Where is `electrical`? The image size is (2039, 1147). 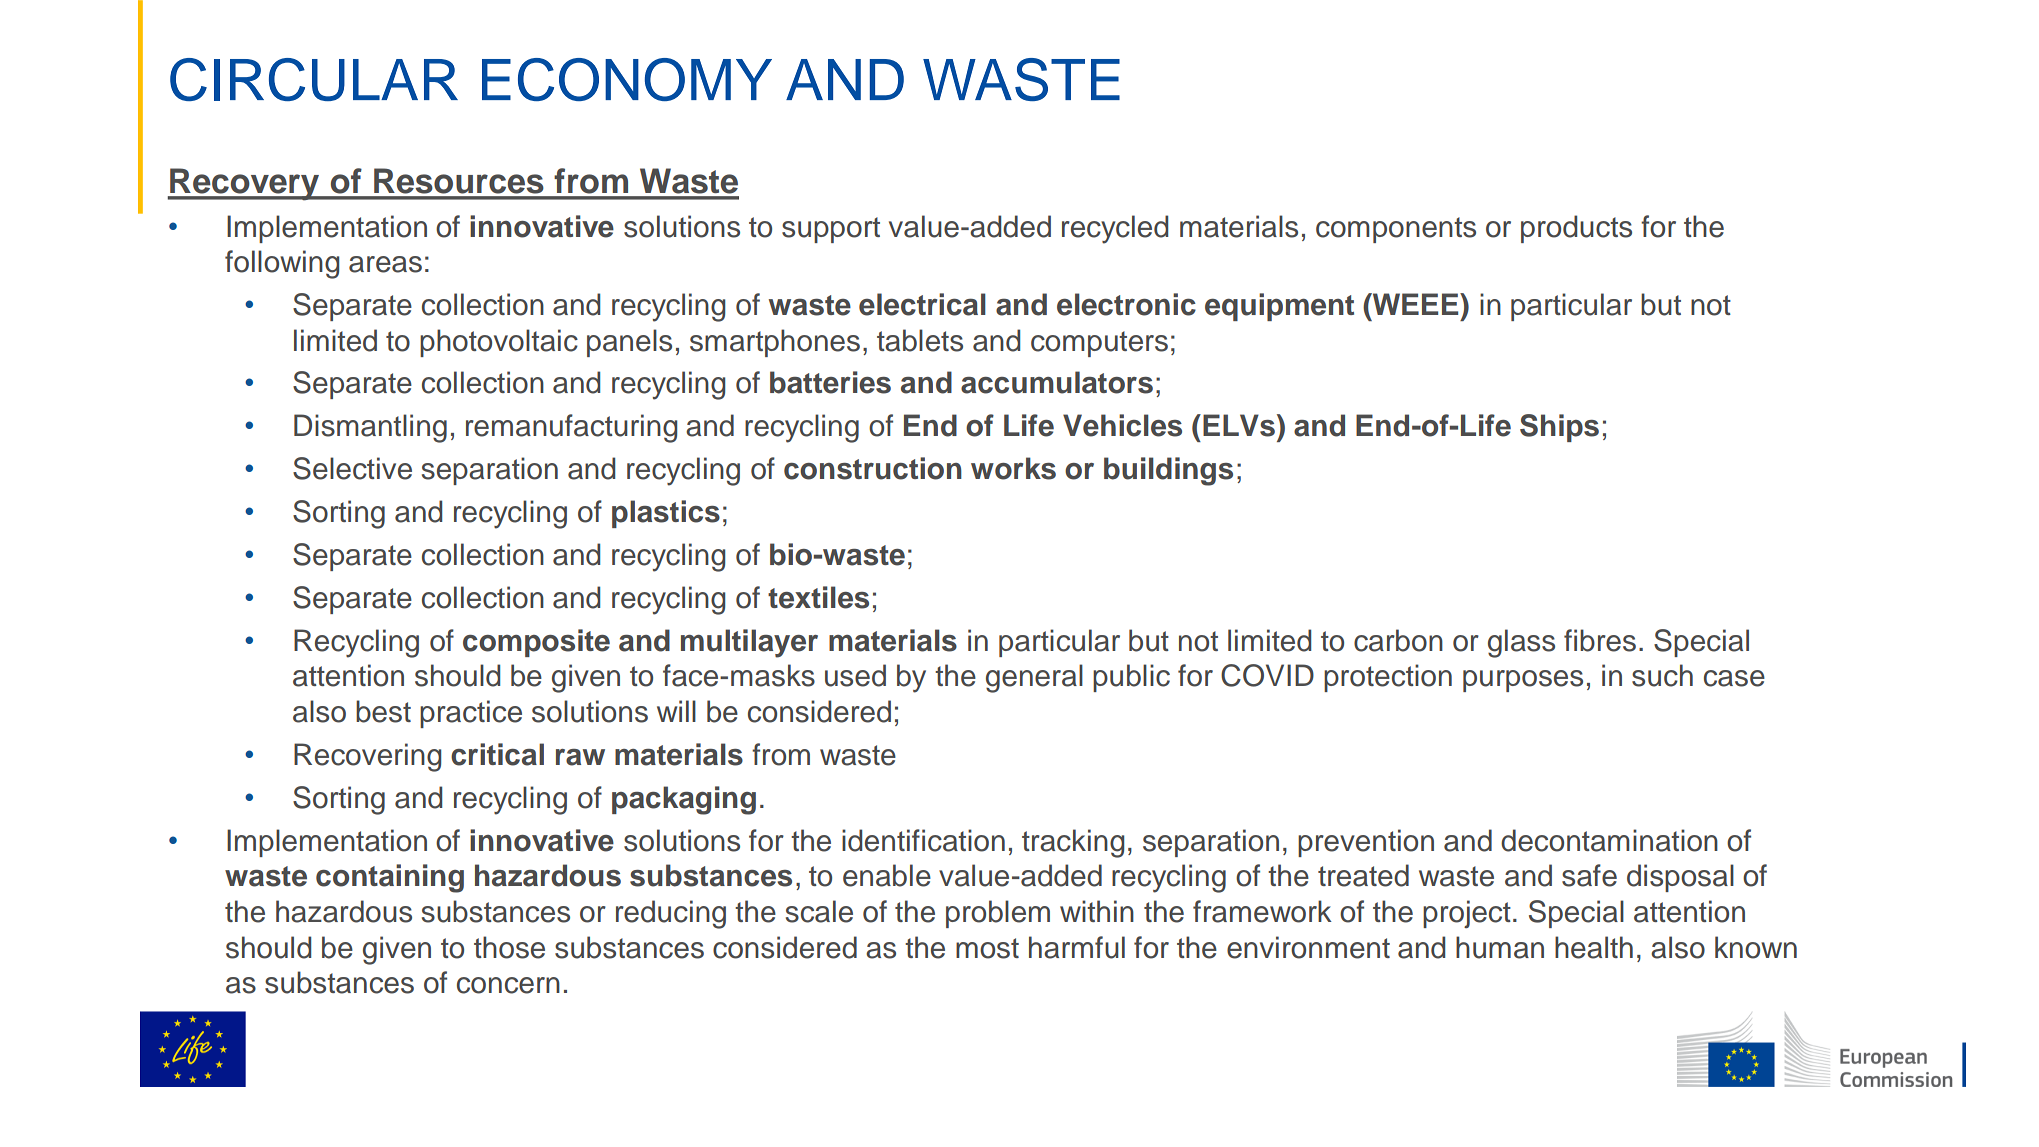 electrical is located at coordinates (922, 304).
